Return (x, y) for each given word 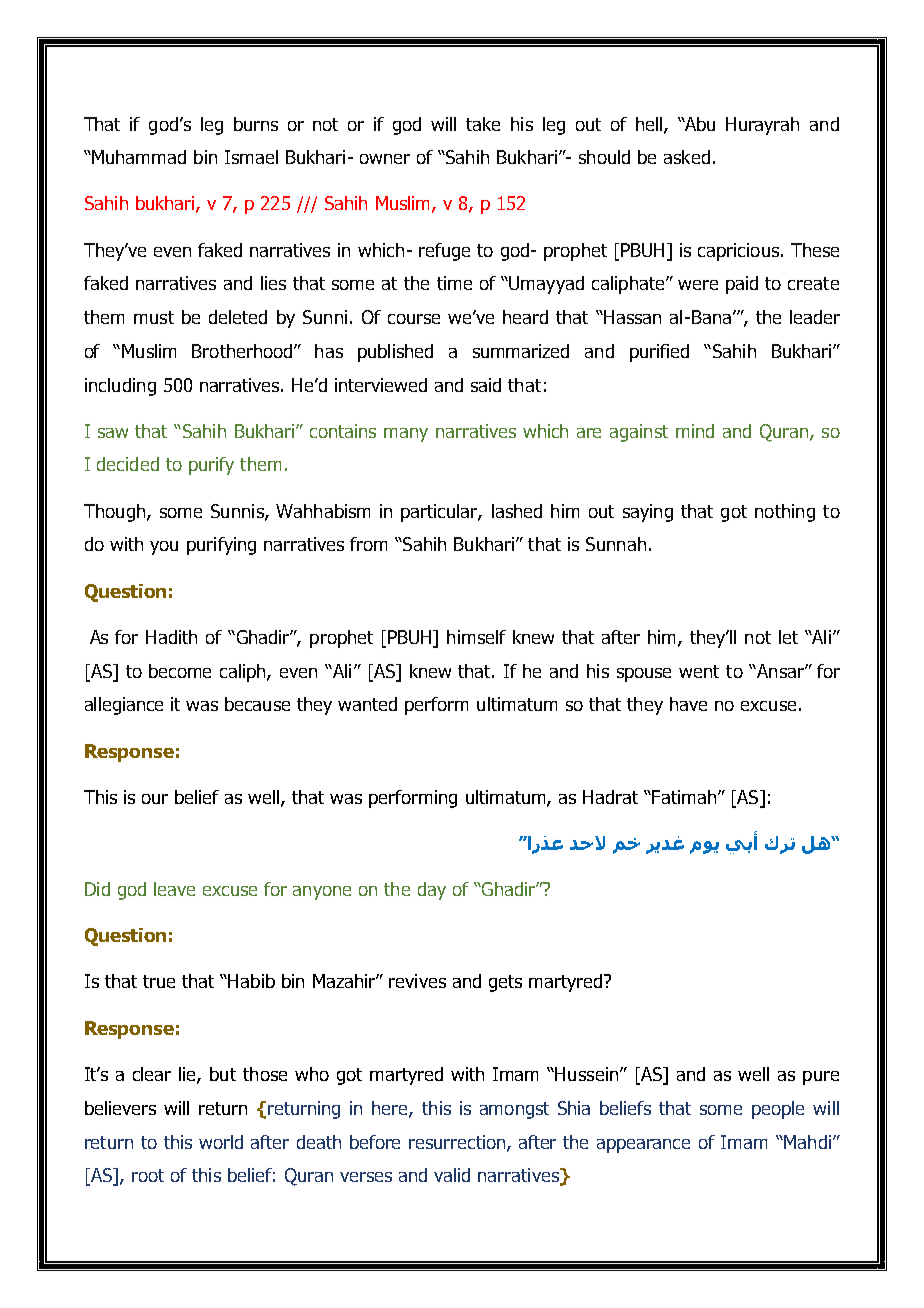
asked (687, 157)
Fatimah (683, 797)
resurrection (458, 1143)
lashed (517, 511)
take (483, 124)
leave (174, 889)
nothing (785, 513)
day (432, 891)
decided (128, 464)
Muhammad (138, 157)
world (221, 1142)
